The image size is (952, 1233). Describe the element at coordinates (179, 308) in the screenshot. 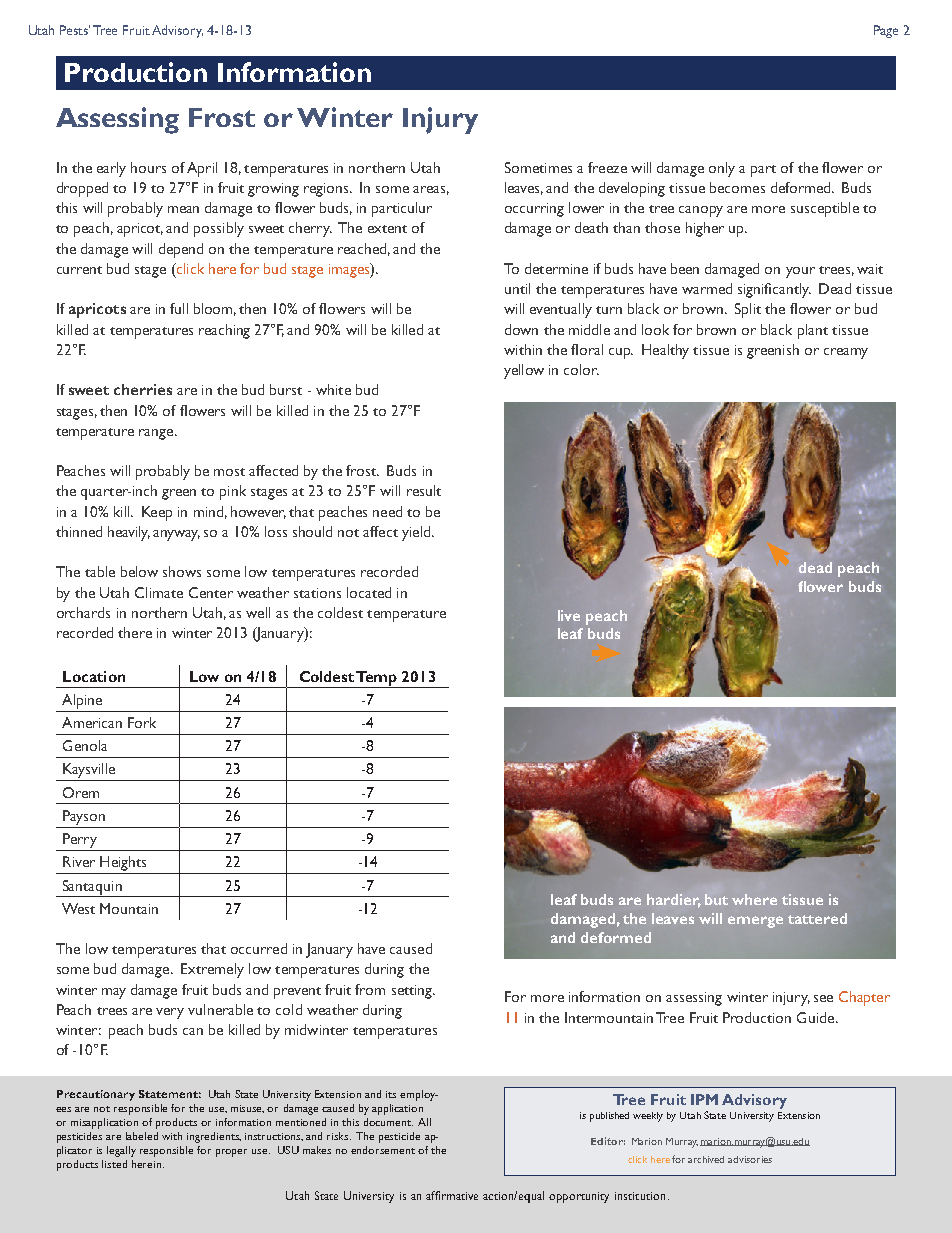

I see `full` at that location.
